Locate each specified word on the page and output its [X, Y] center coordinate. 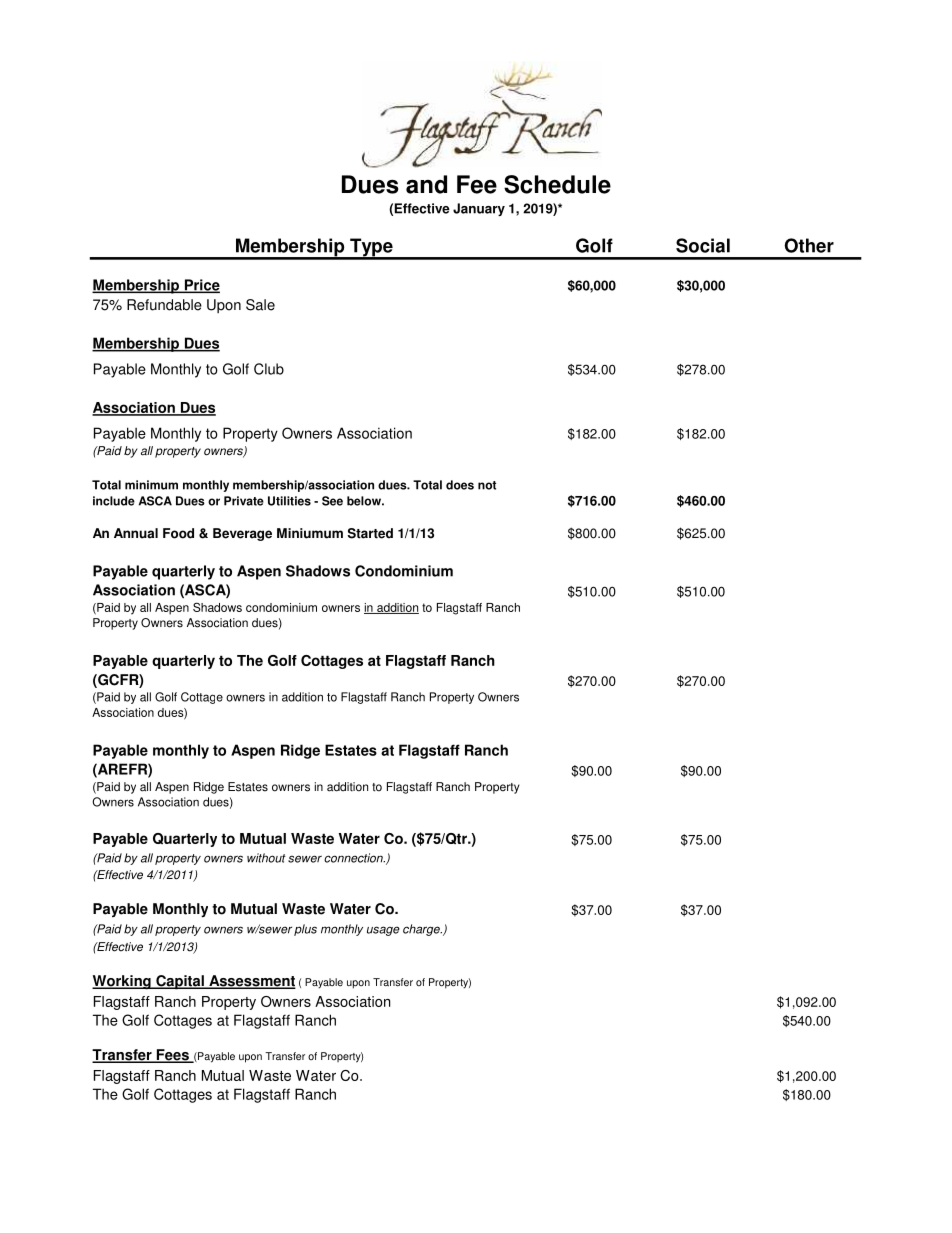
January [479, 209]
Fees [172, 1056]
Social [703, 245]
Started [370, 533]
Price [201, 286]
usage [383, 931]
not [487, 485]
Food [178, 533]
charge [422, 930]
